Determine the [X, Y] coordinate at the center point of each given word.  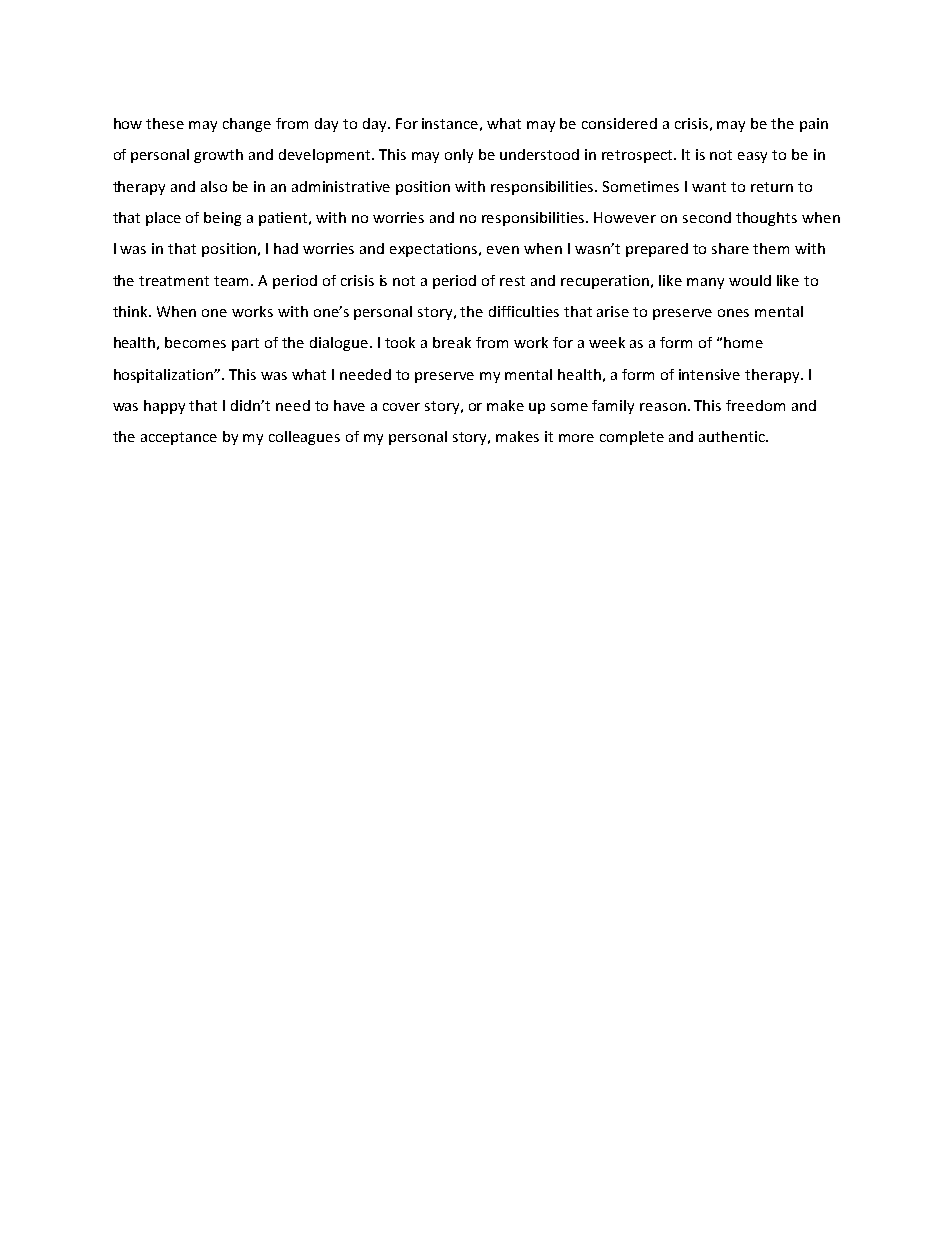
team [233, 281]
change [247, 125]
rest [512, 281]
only [459, 156]
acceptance [179, 438]
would [750, 280]
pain [814, 125]
